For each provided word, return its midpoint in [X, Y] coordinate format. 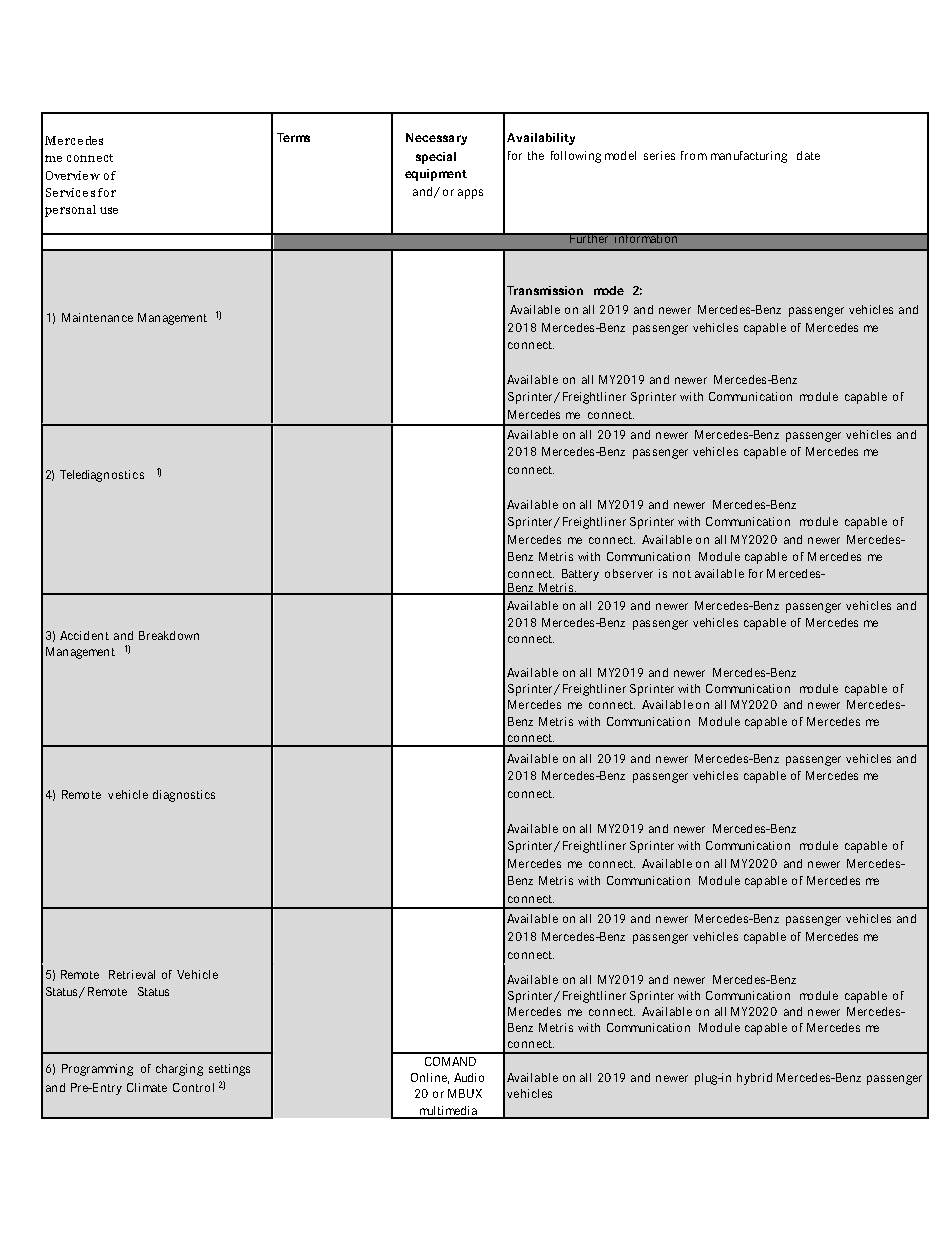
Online [430, 1078]
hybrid [754, 1079]
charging [179, 1070]
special [436, 158]
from [694, 155]
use [109, 210]
